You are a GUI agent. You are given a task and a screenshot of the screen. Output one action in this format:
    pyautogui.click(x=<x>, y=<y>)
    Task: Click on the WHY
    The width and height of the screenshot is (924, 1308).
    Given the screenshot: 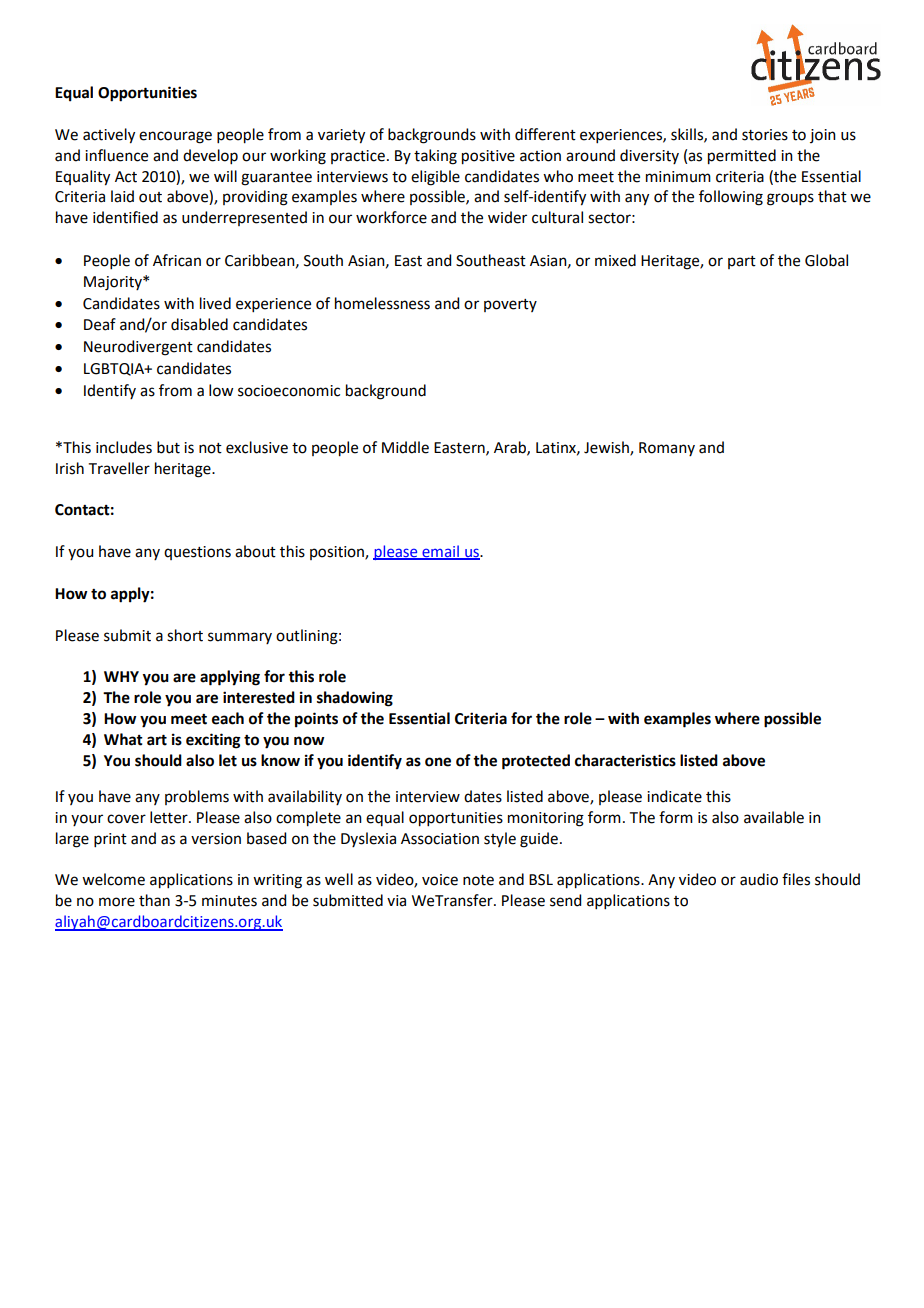 What is the action you would take?
    pyautogui.click(x=121, y=676)
